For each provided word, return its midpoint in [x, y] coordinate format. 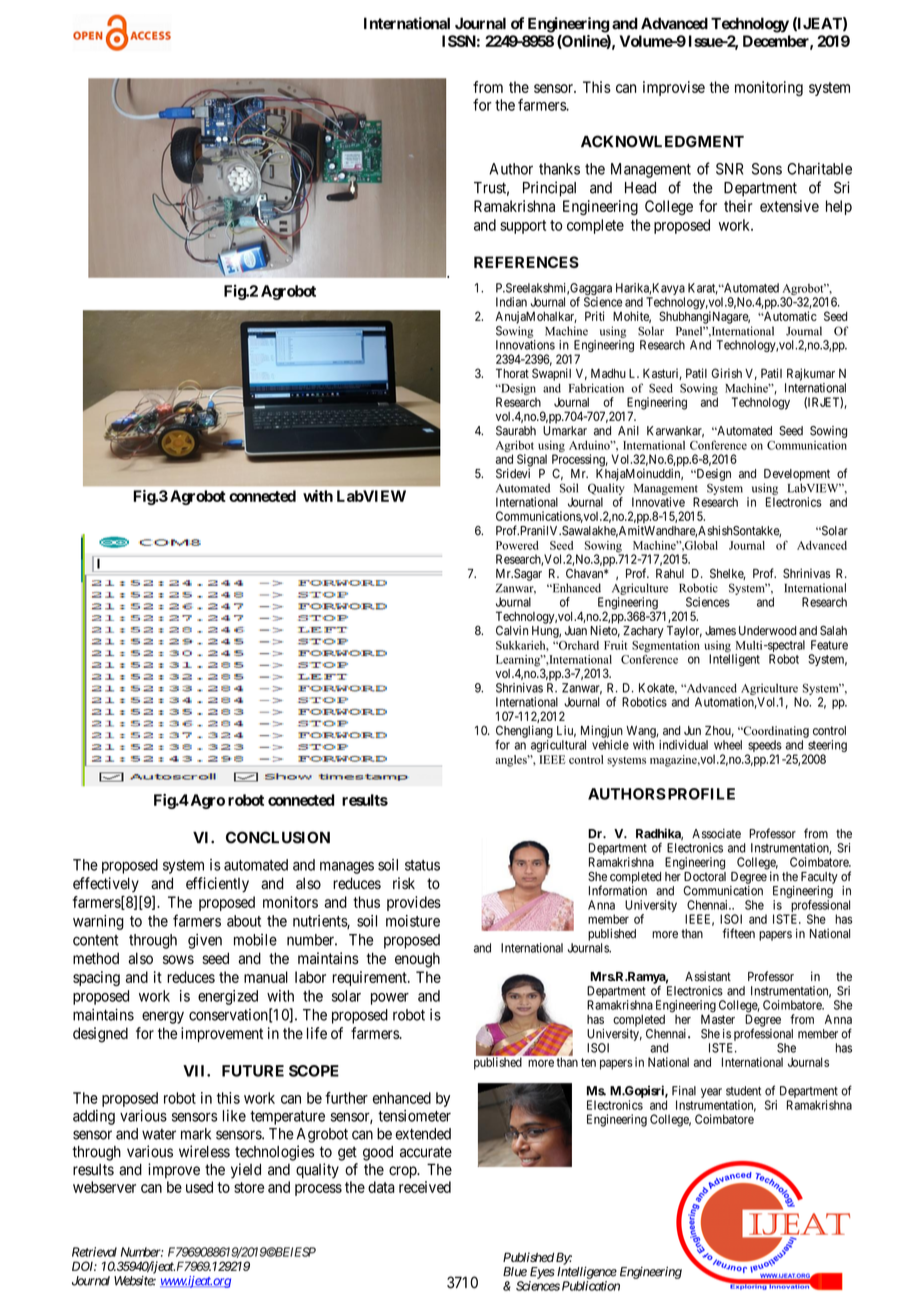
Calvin [512, 630]
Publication [591, 1286]
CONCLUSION [278, 837]
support [523, 227]
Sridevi [513, 473]
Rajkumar [811, 374]
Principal [549, 189]
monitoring [769, 88]
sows [178, 960]
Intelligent [734, 660]
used [199, 1187]
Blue [515, 1272]
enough [417, 960]
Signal [532, 461]
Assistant [708, 976]
